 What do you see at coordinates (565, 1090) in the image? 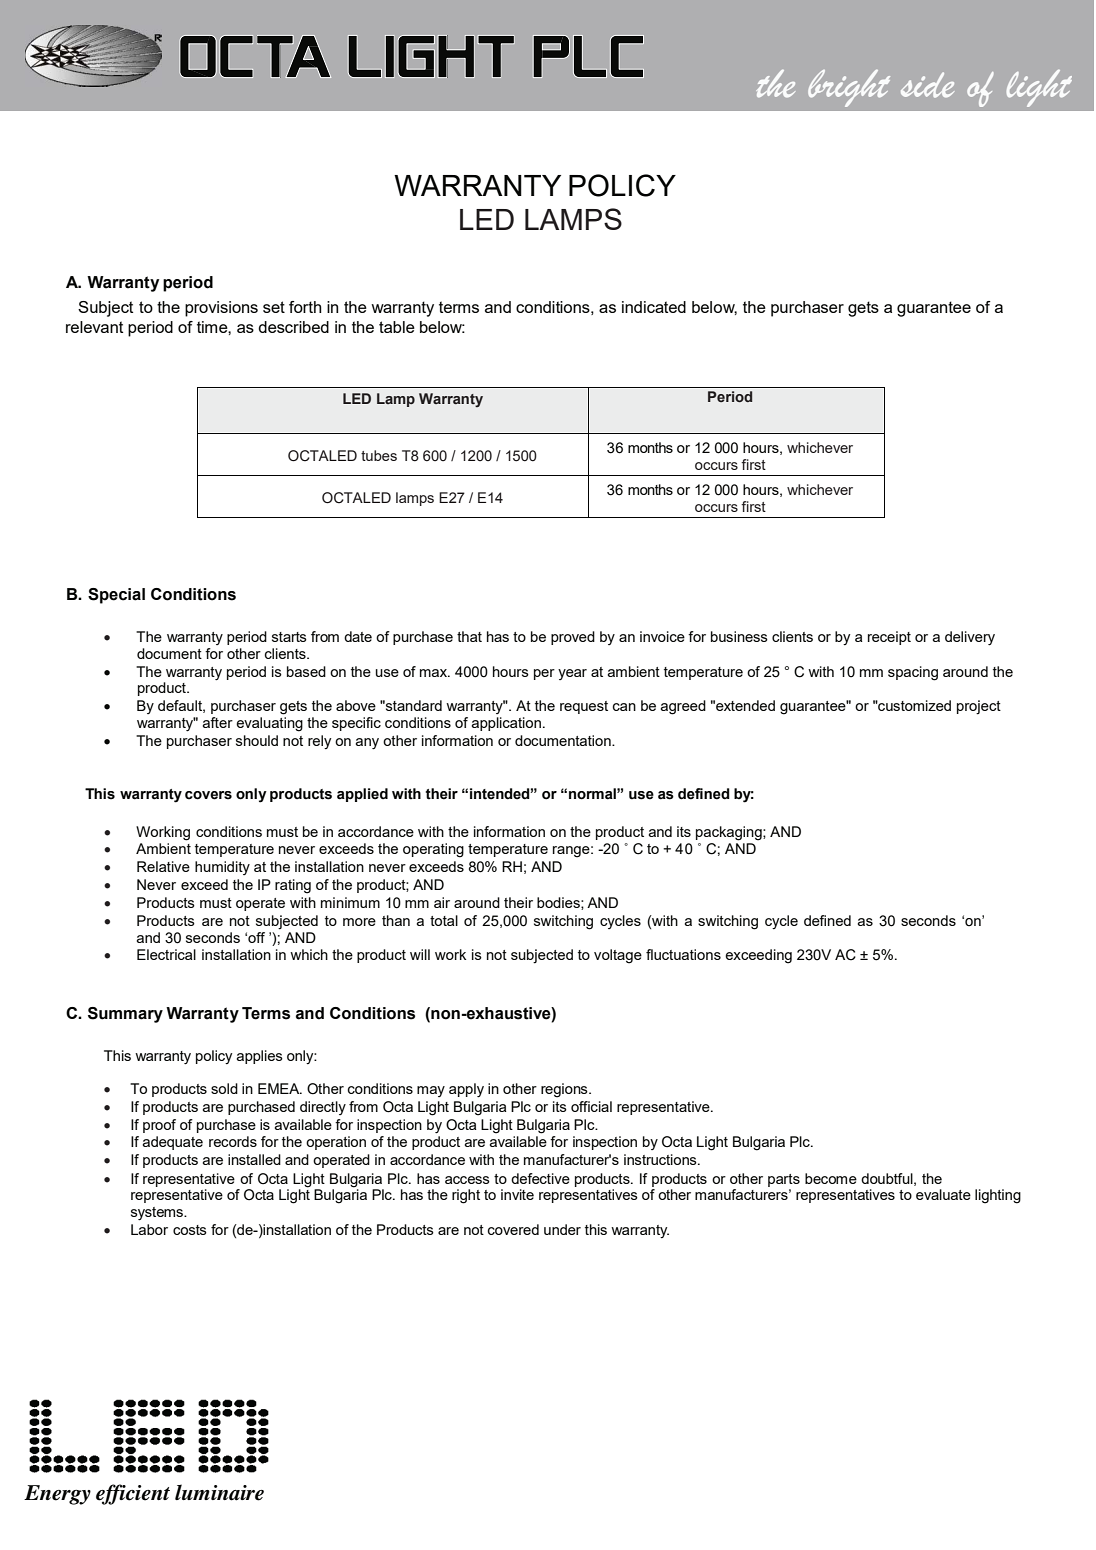
I see `regions` at bounding box center [565, 1090].
